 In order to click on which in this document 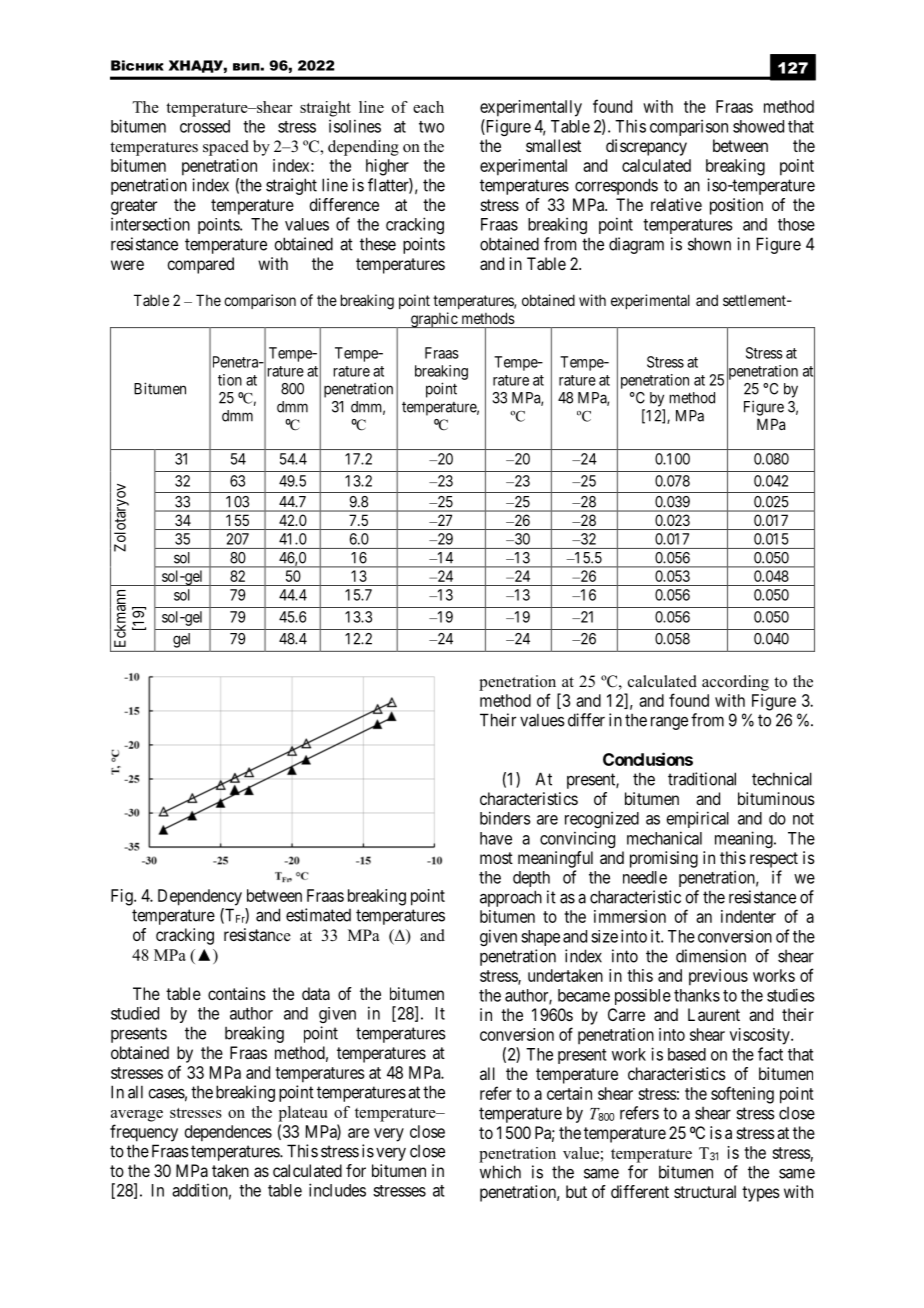, I will do `click(500, 1172)`.
